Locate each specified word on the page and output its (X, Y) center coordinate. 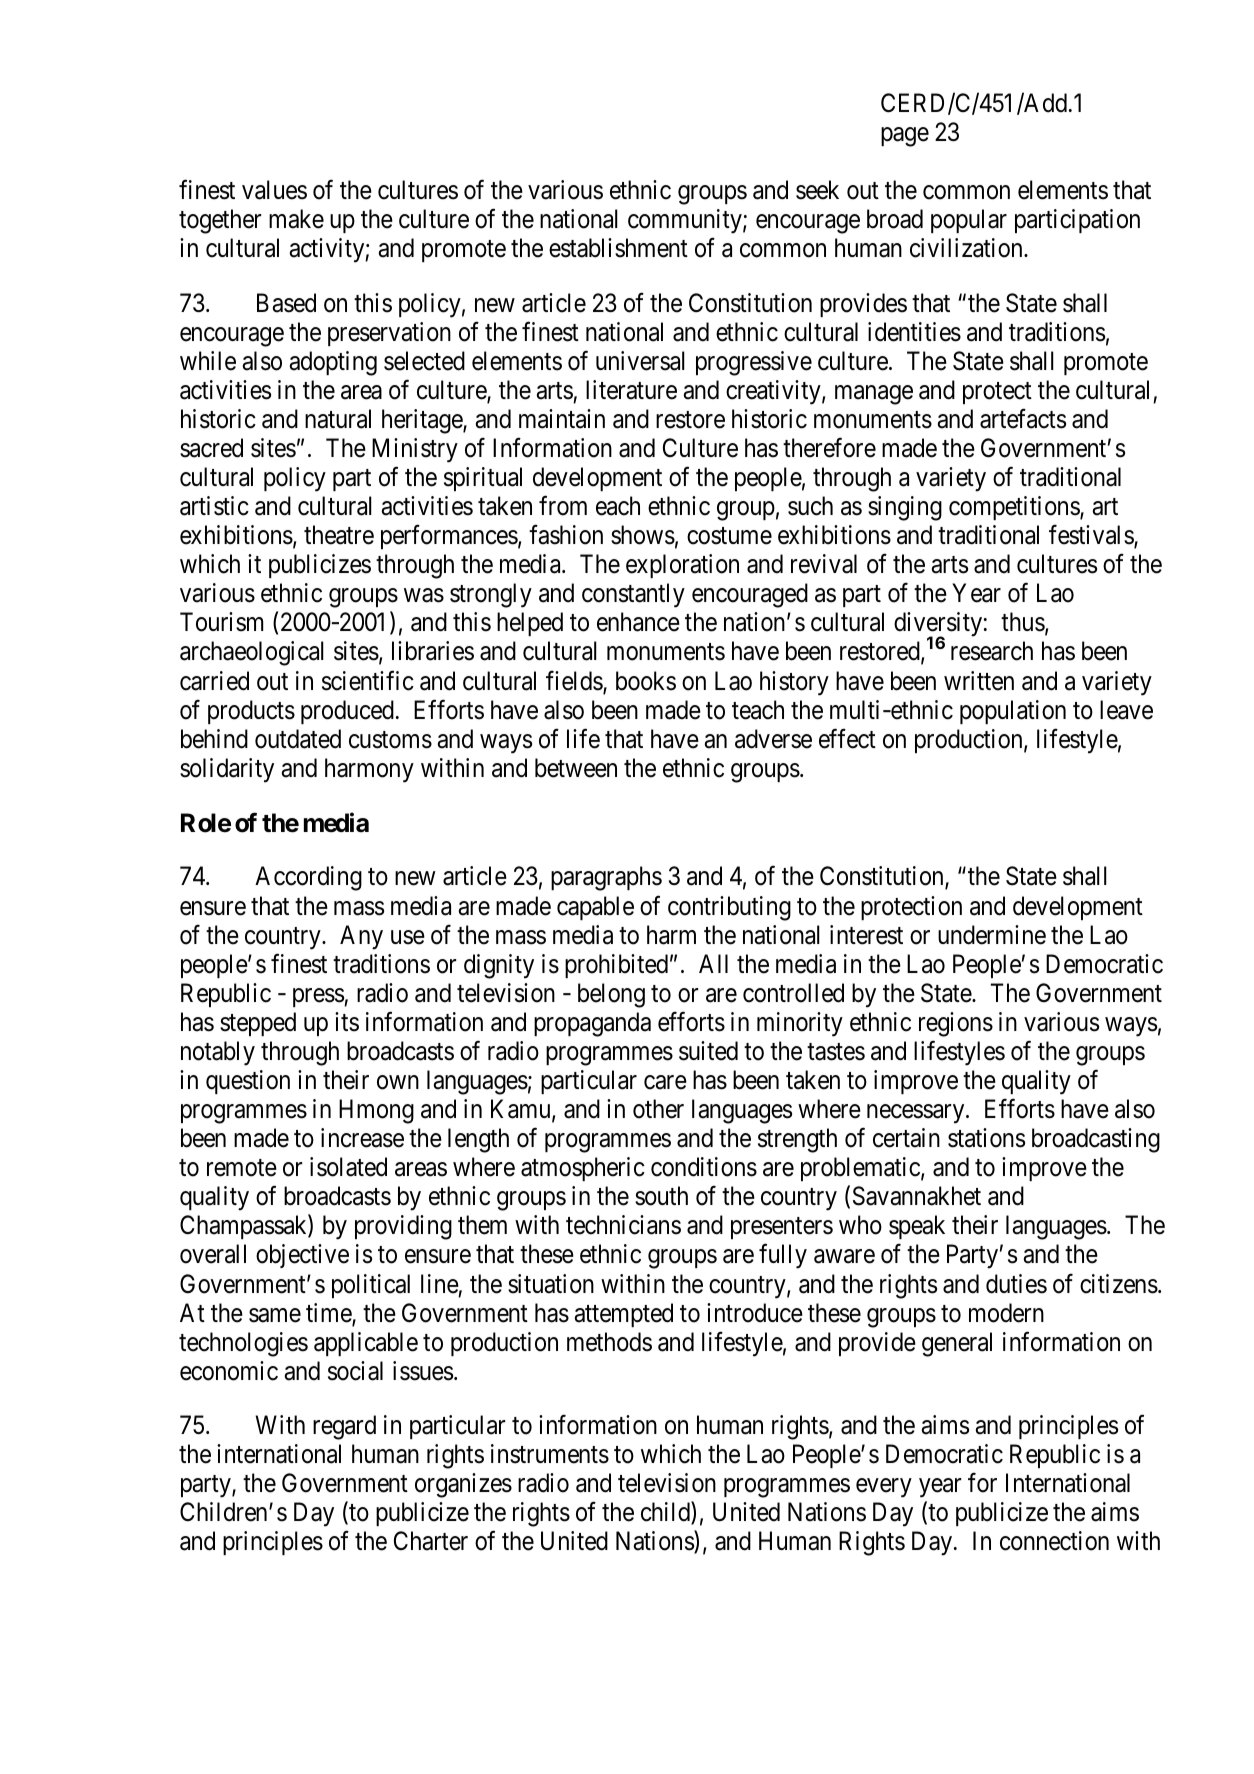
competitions (1015, 508)
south (661, 1196)
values (274, 190)
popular (969, 221)
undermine (992, 935)
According (308, 878)
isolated (348, 1167)
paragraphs (606, 878)
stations (986, 1138)
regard (344, 1427)
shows (643, 535)
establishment (618, 248)
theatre (339, 535)
